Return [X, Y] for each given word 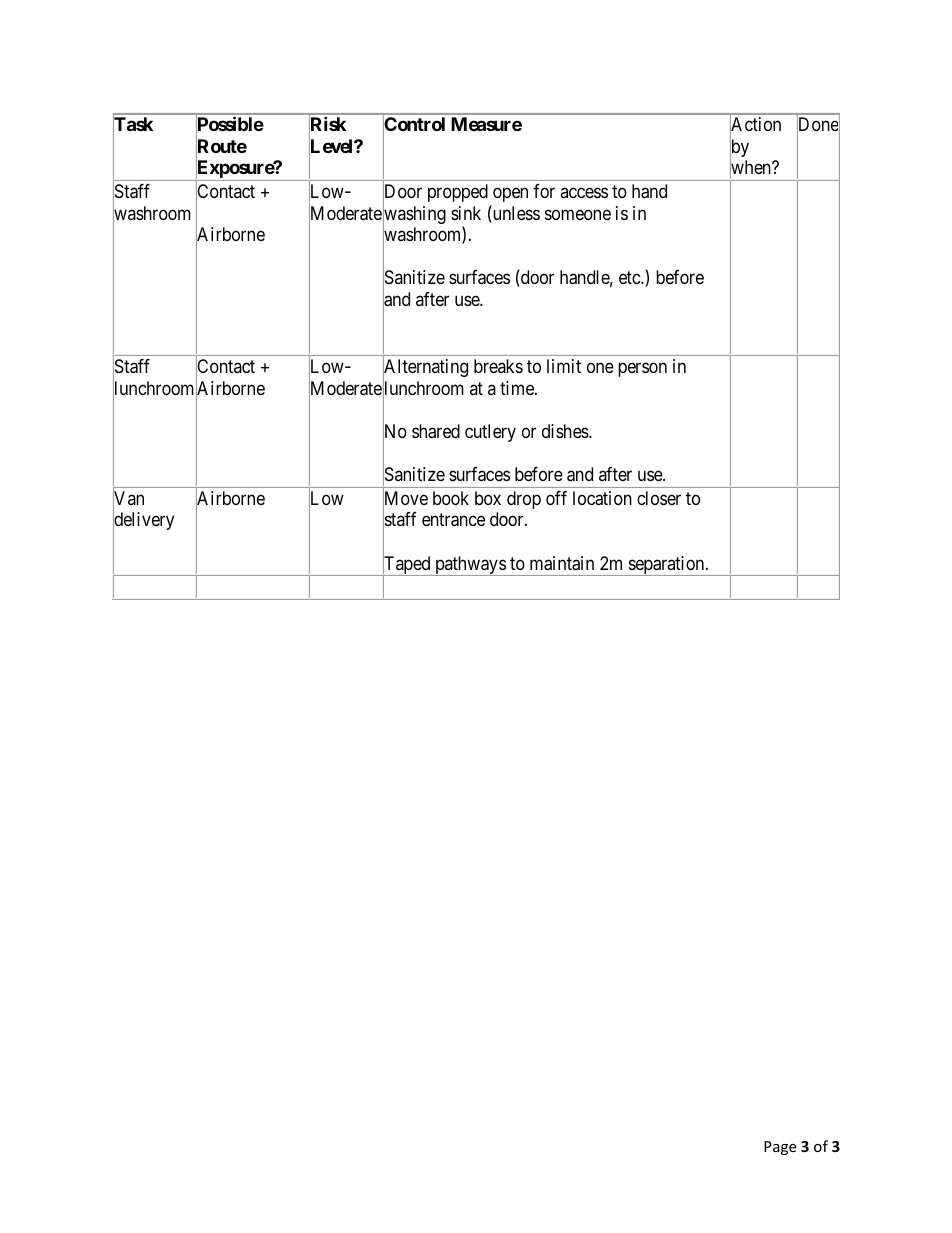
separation [666, 566]
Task [133, 125]
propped [458, 193]
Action [755, 125]
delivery [143, 522]
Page [780, 1148]
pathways [470, 566]
